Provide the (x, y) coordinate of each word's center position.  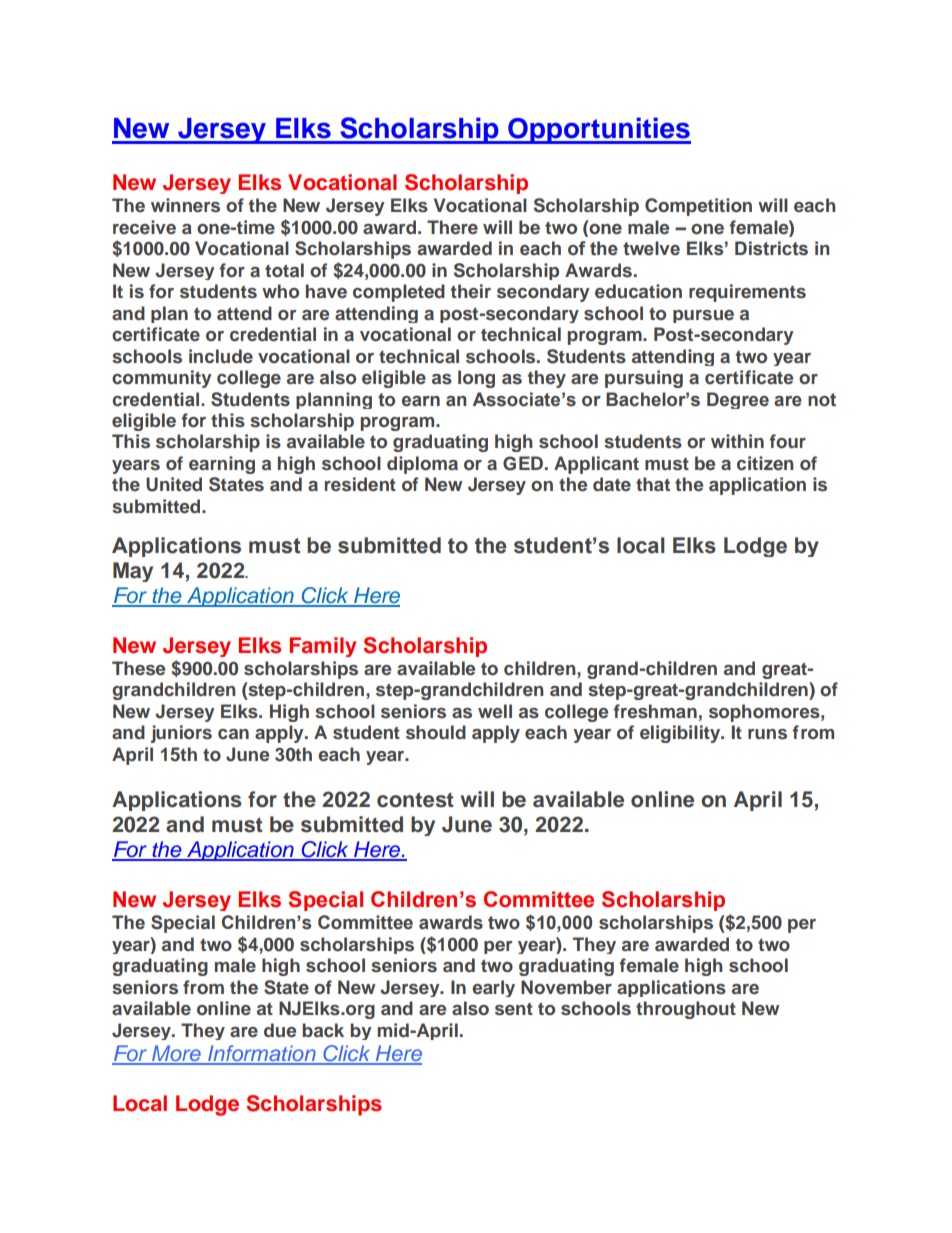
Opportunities (598, 130)
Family (323, 647)
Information (262, 1054)
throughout (686, 1010)
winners (185, 205)
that (653, 484)
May (133, 572)
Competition (698, 207)
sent (514, 1009)
